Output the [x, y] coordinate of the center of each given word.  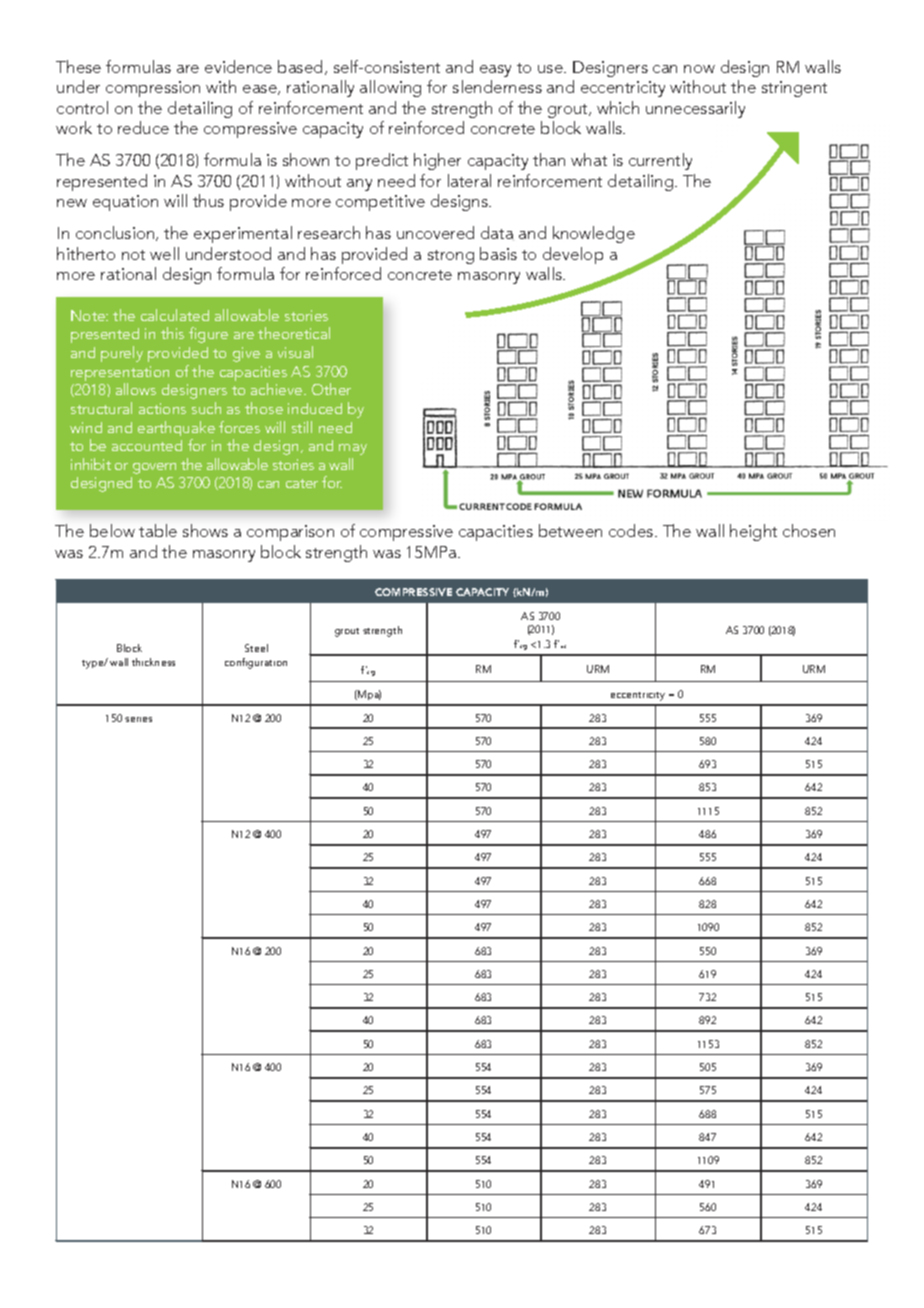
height [753, 532]
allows [136, 389]
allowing [390, 88]
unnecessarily [695, 109]
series [138, 719]
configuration [256, 663]
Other [331, 389]
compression [153, 89]
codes [632, 530]
